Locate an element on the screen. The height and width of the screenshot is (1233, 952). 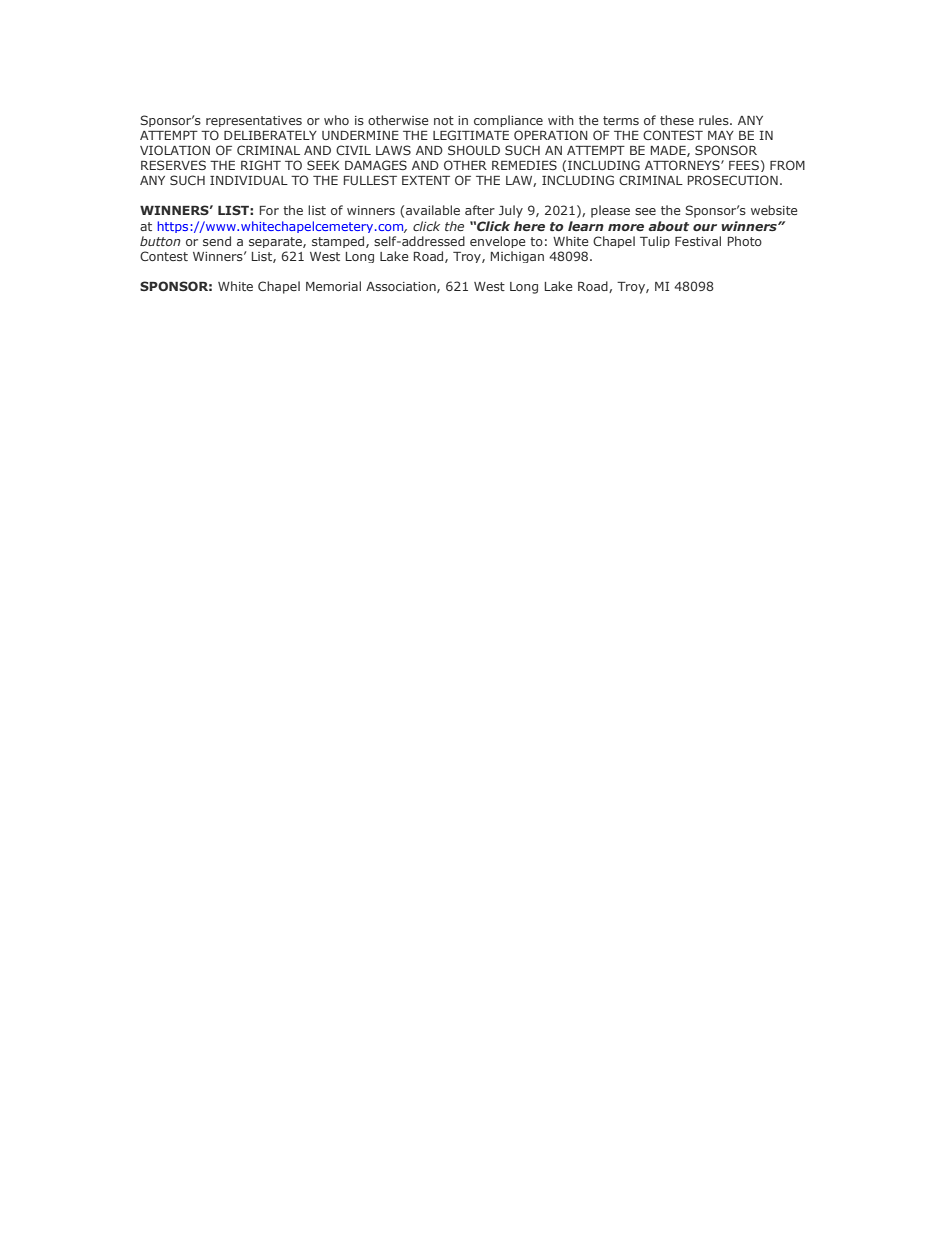
representatives is located at coordinates (254, 121).
